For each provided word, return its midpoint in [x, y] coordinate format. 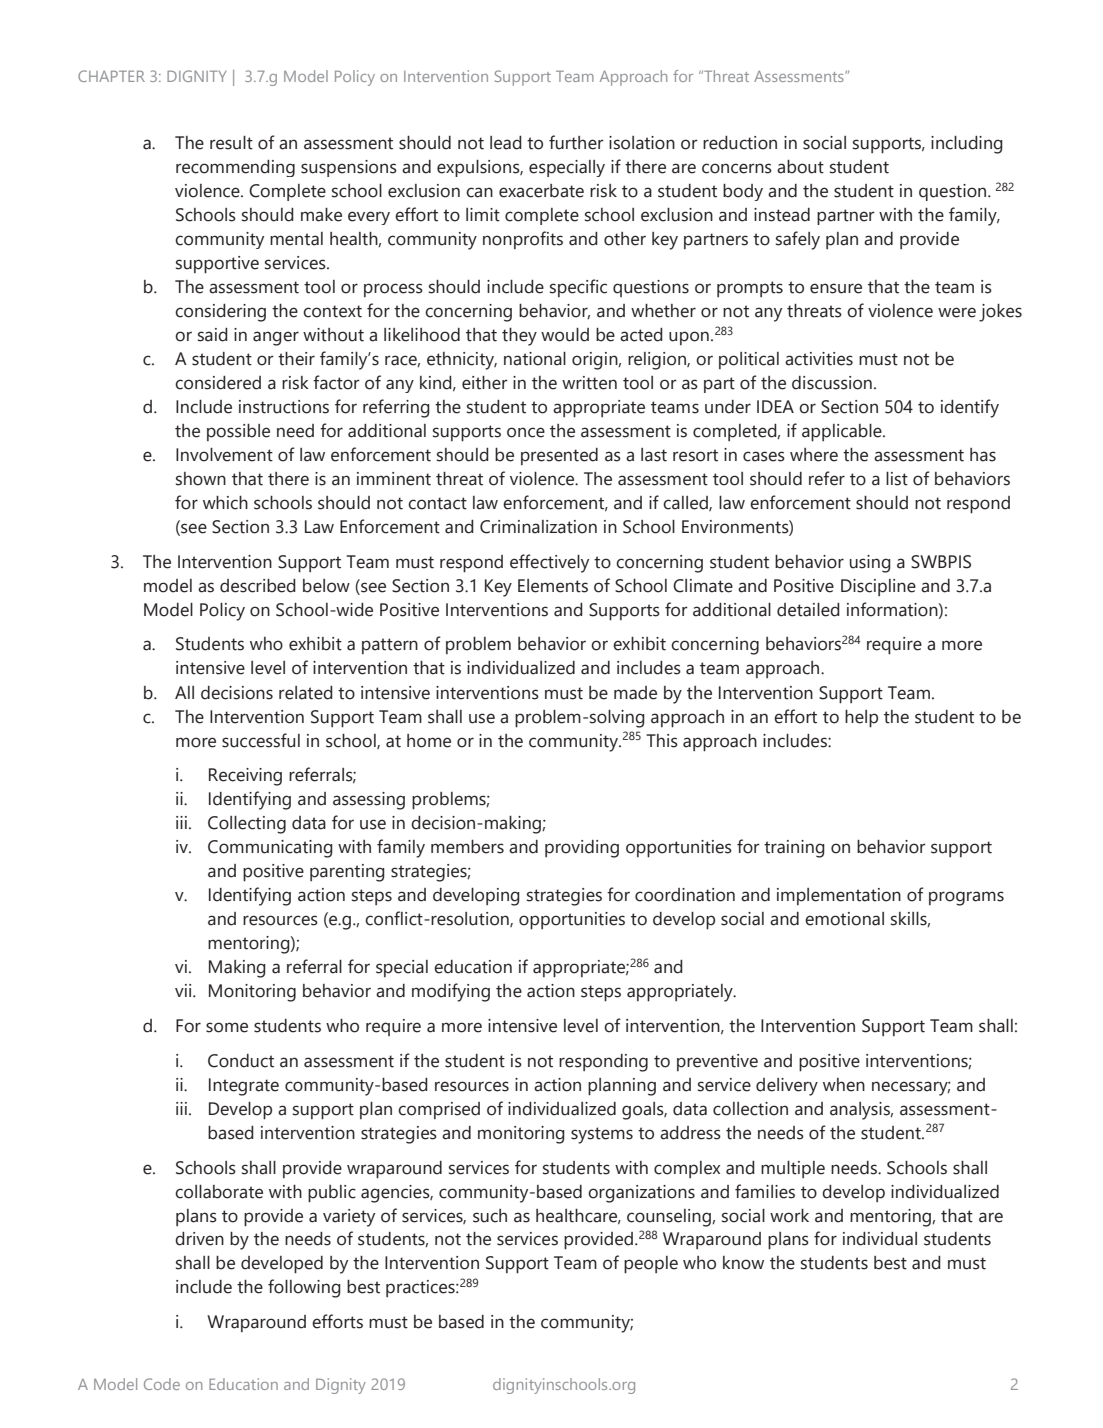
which [225, 503]
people [651, 1264]
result [231, 143]
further [576, 142]
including [967, 145]
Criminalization [538, 527]
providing [582, 849]
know [743, 1263]
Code [162, 1384]
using [870, 564]
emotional [844, 919]
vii [184, 990]
